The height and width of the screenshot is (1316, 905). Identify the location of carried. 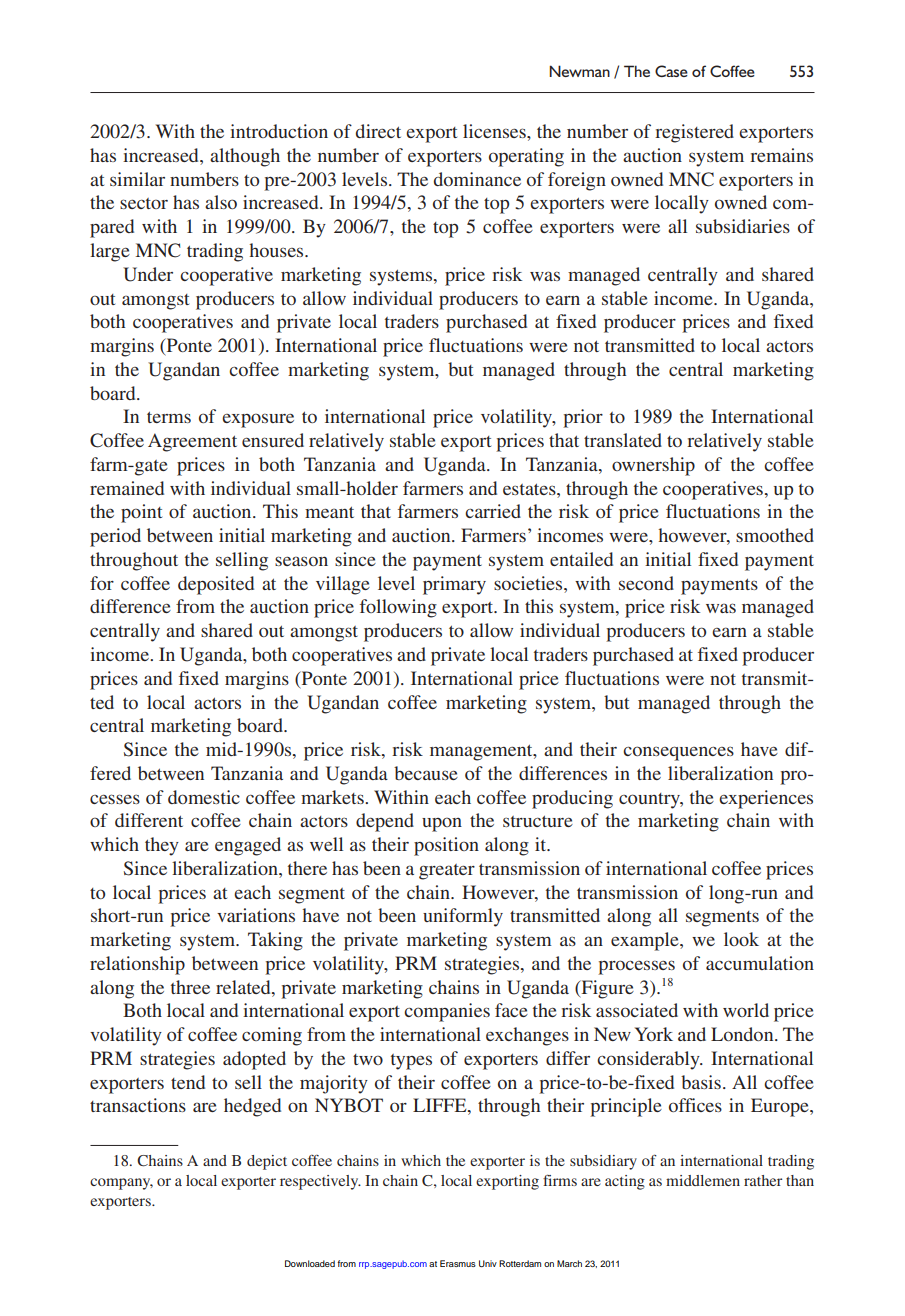
(493, 511).
